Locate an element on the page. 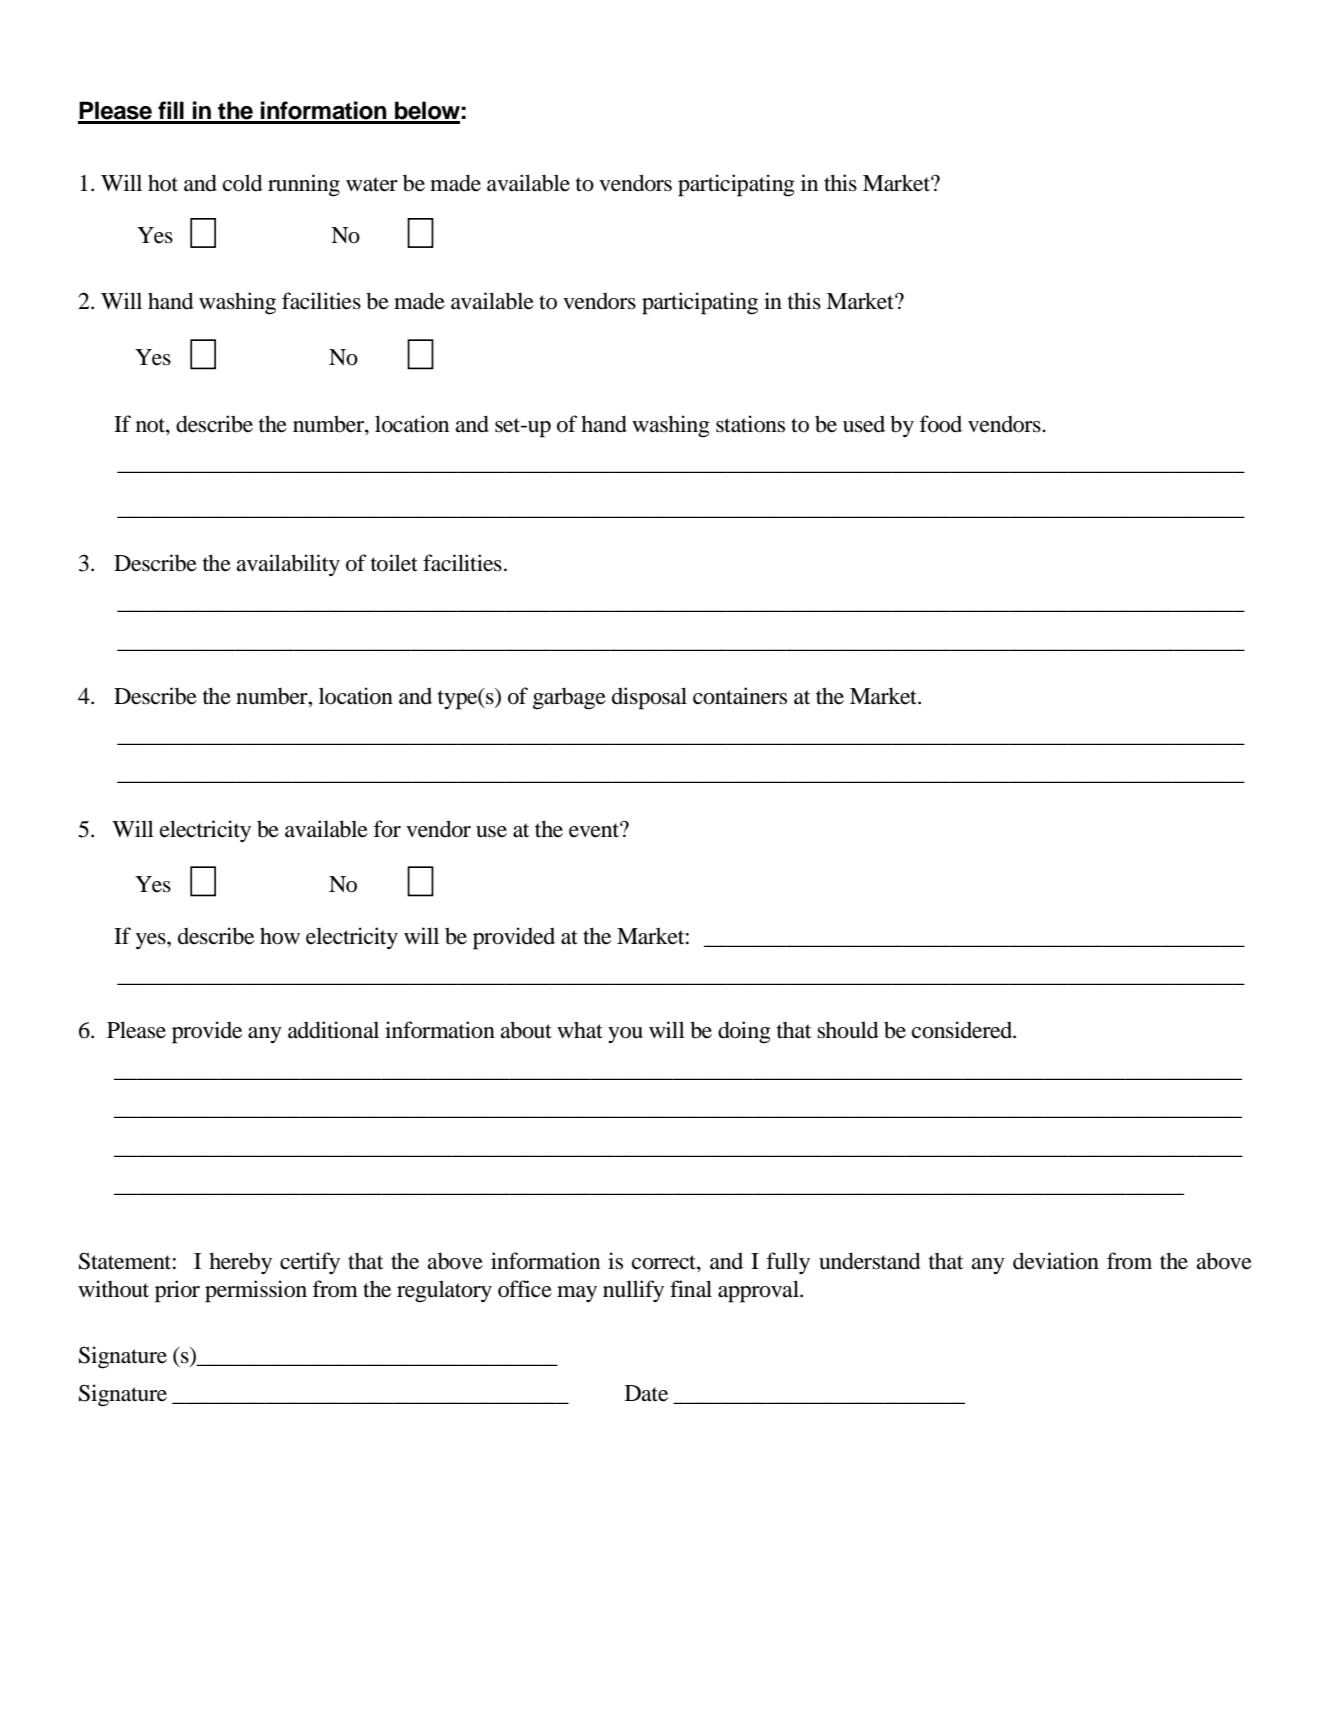 The height and width of the document is (1722, 1330). considered is located at coordinates (963, 1030).
